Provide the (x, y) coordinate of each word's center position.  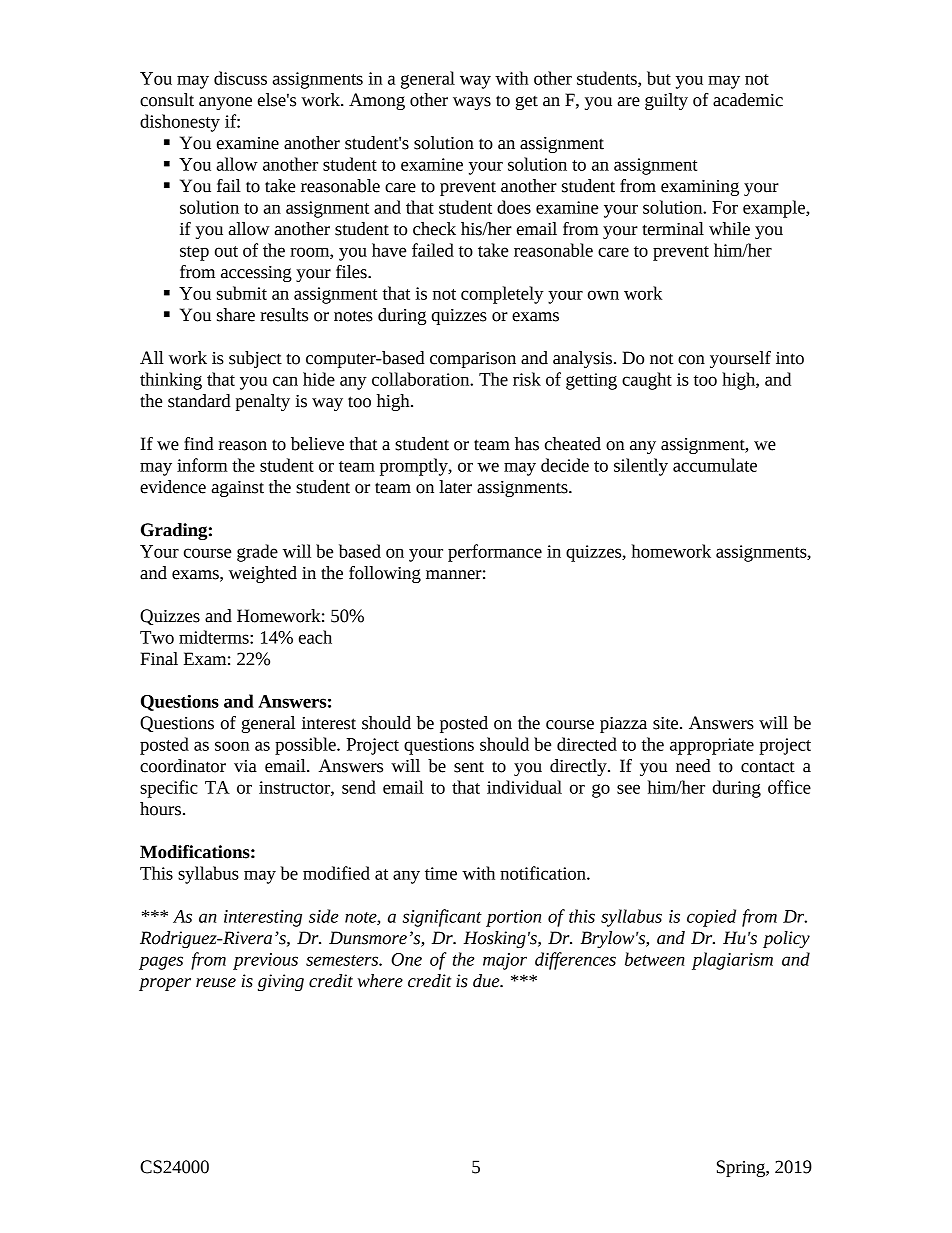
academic (748, 100)
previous (265, 961)
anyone (225, 103)
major (505, 961)
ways (472, 103)
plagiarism (732, 961)
